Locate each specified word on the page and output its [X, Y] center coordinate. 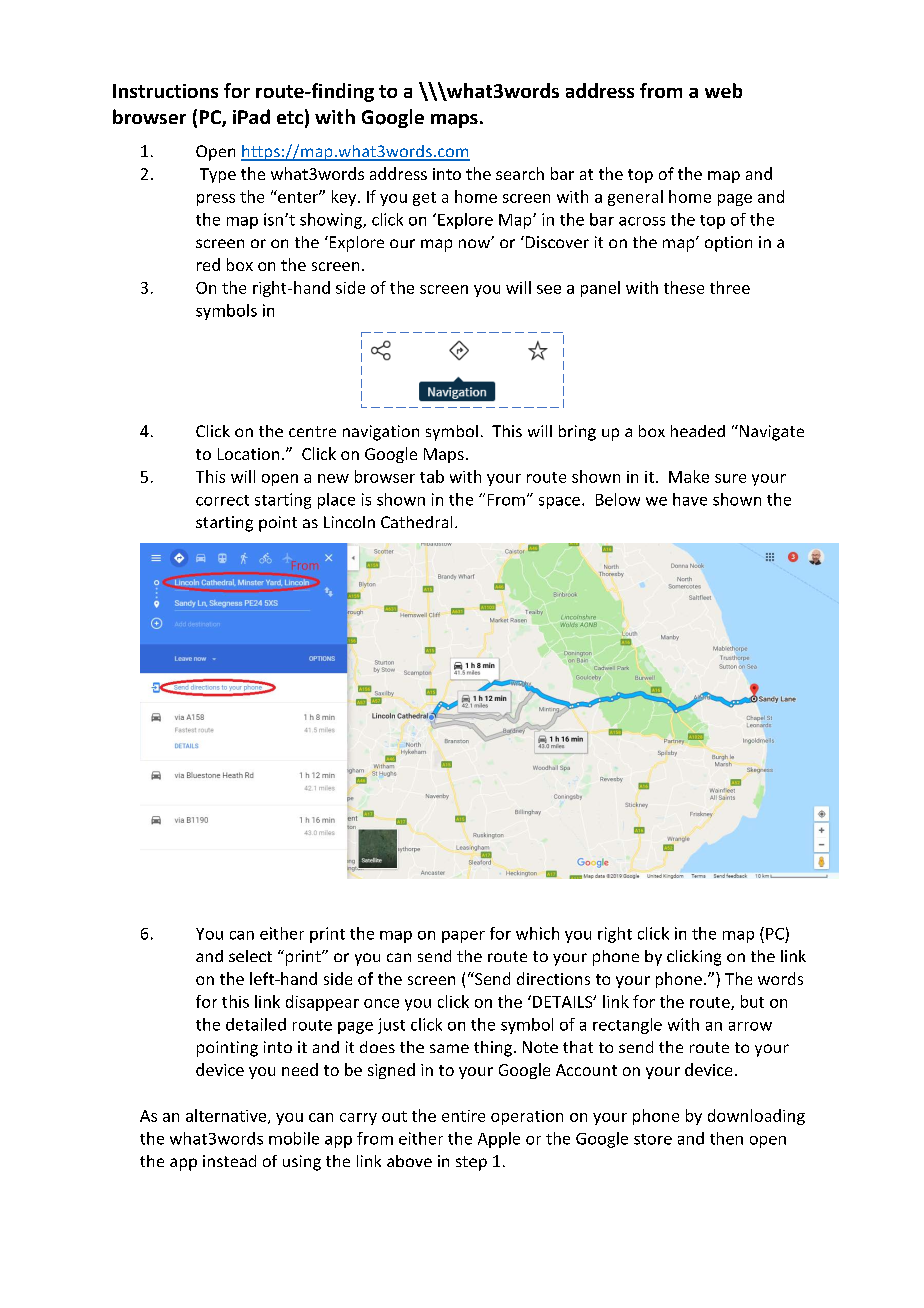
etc [290, 117]
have [690, 499]
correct [222, 500]
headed [698, 431]
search [520, 173]
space [559, 503]
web [723, 90]
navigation [381, 433]
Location [248, 454]
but [752, 1001]
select [250, 956]
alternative [227, 1116]
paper [463, 937]
